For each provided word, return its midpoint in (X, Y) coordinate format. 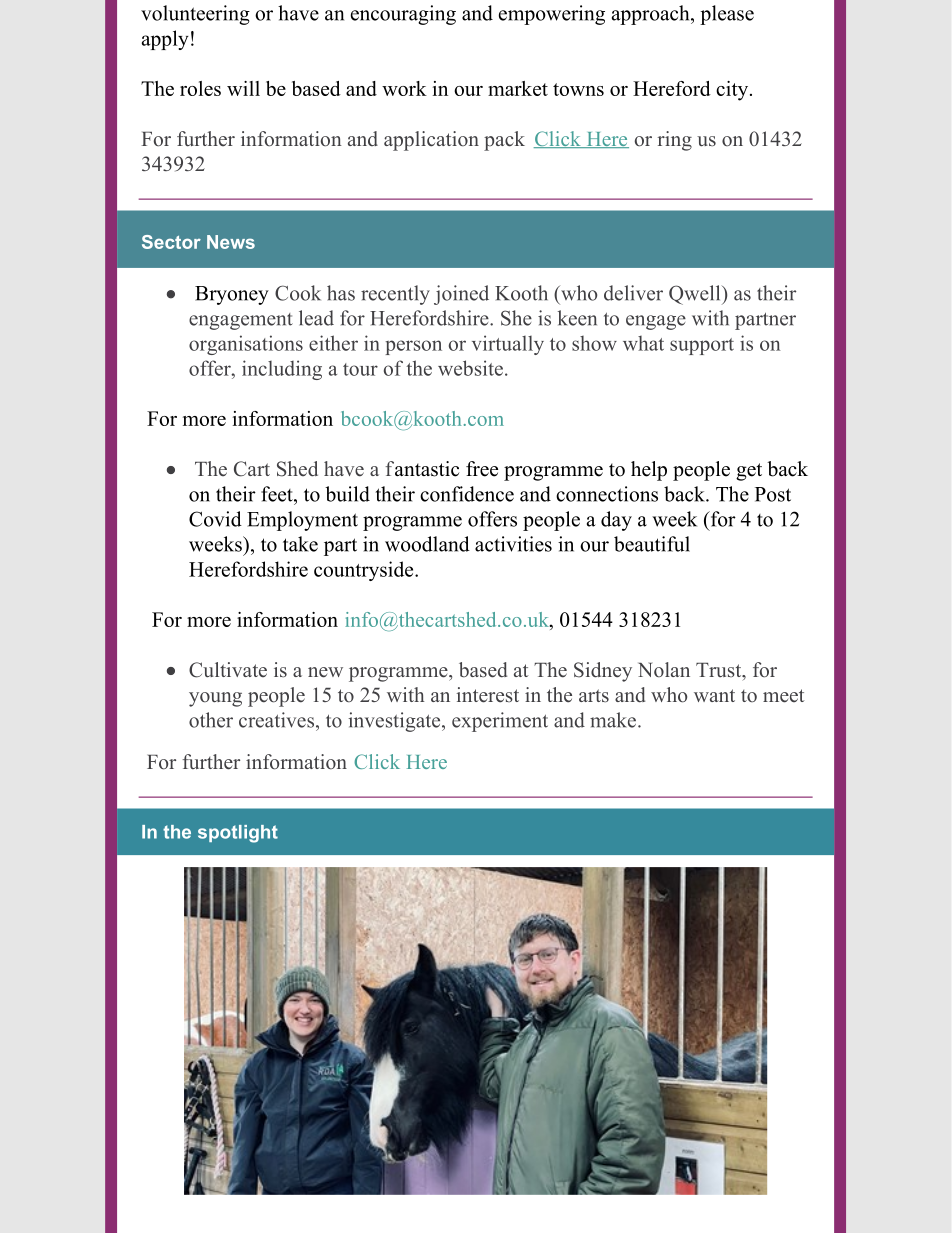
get (749, 472)
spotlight (238, 834)
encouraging (403, 15)
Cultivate (228, 670)
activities (513, 544)
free (482, 469)
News (231, 242)
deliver (633, 293)
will (243, 88)
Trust (720, 671)
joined (461, 295)
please (727, 15)
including (282, 370)
